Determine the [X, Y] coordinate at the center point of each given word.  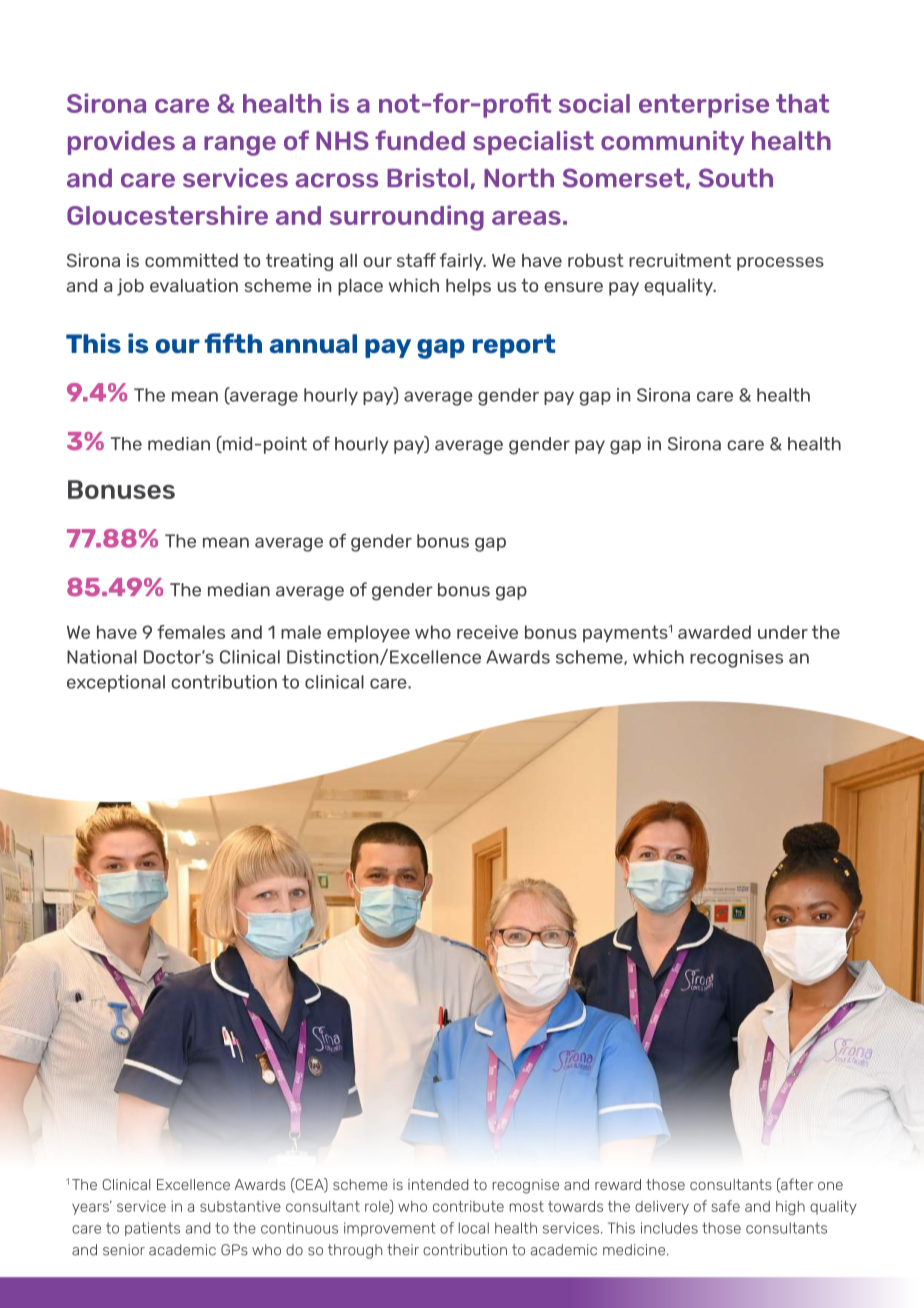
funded [420, 140]
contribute [468, 1206]
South [736, 178]
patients [152, 1229]
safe [725, 1206]
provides [121, 143]
